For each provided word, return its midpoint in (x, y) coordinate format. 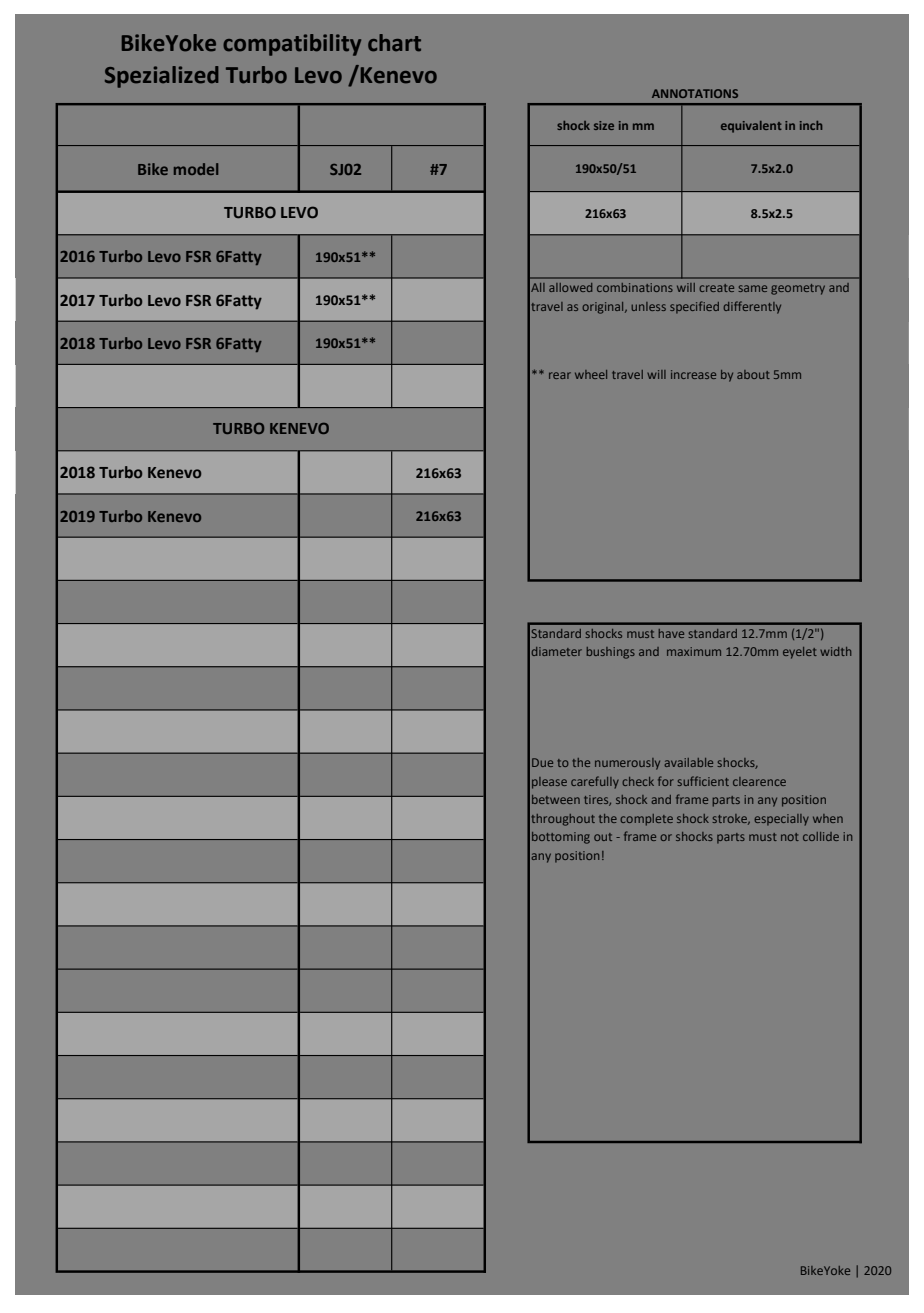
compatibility (292, 45)
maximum (694, 651)
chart (394, 43)
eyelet (800, 653)
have (671, 633)
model (196, 169)
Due (542, 762)
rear (560, 375)
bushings (611, 653)
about (753, 374)
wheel (591, 374)
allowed (570, 287)
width (835, 651)
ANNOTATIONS (695, 93)
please (549, 783)
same (752, 288)
